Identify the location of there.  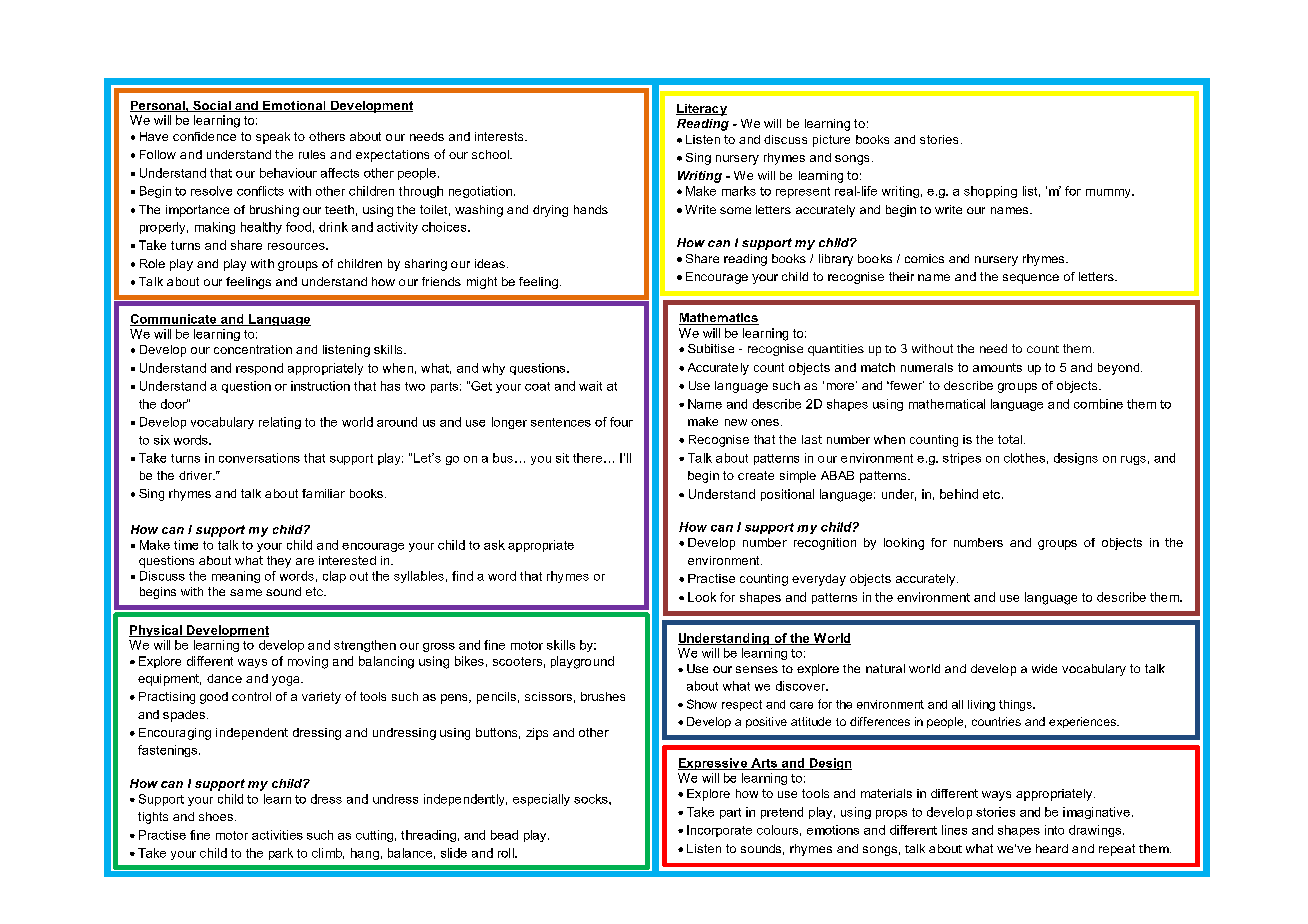
(587, 458).
